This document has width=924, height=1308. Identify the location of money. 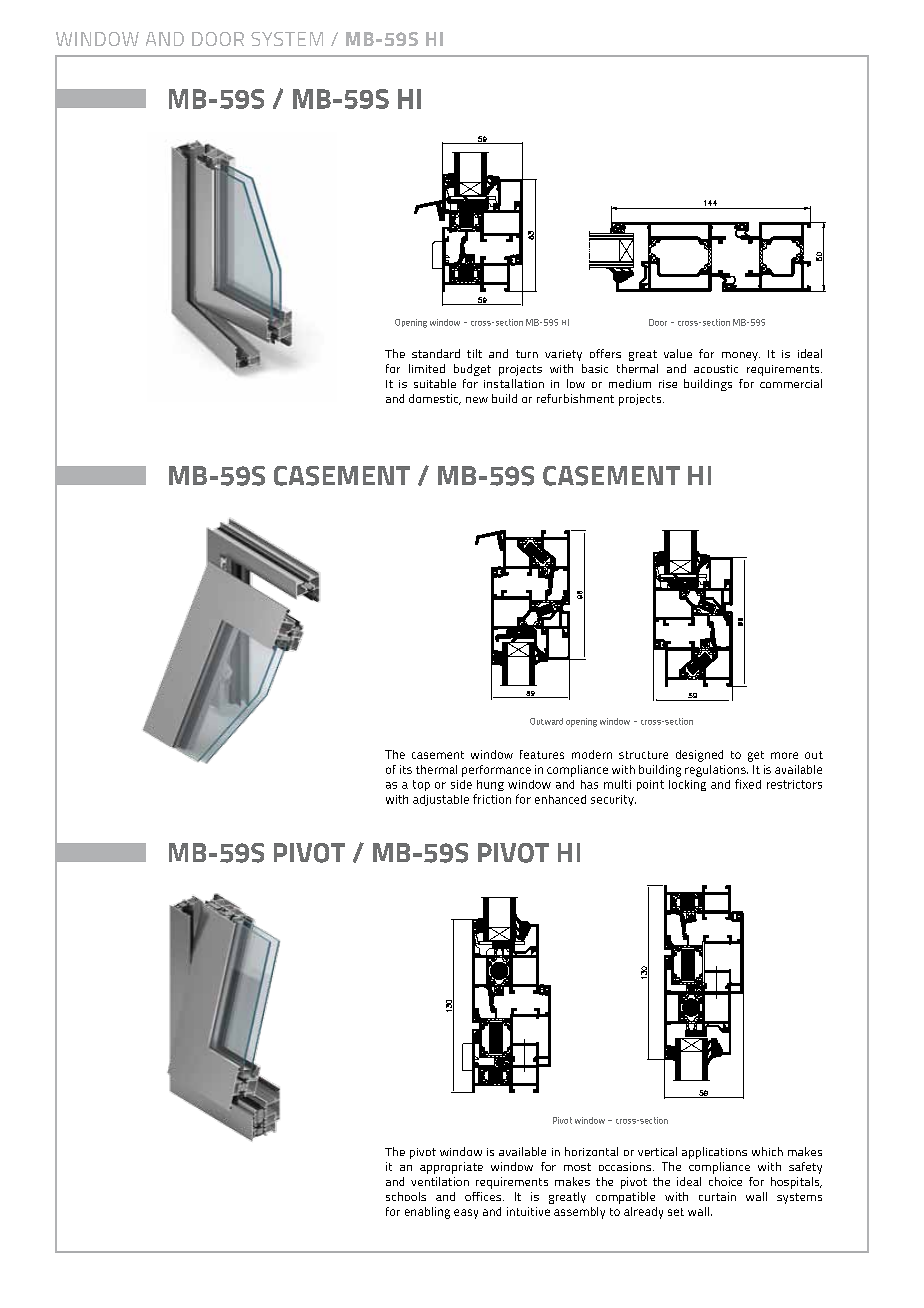
(741, 356).
